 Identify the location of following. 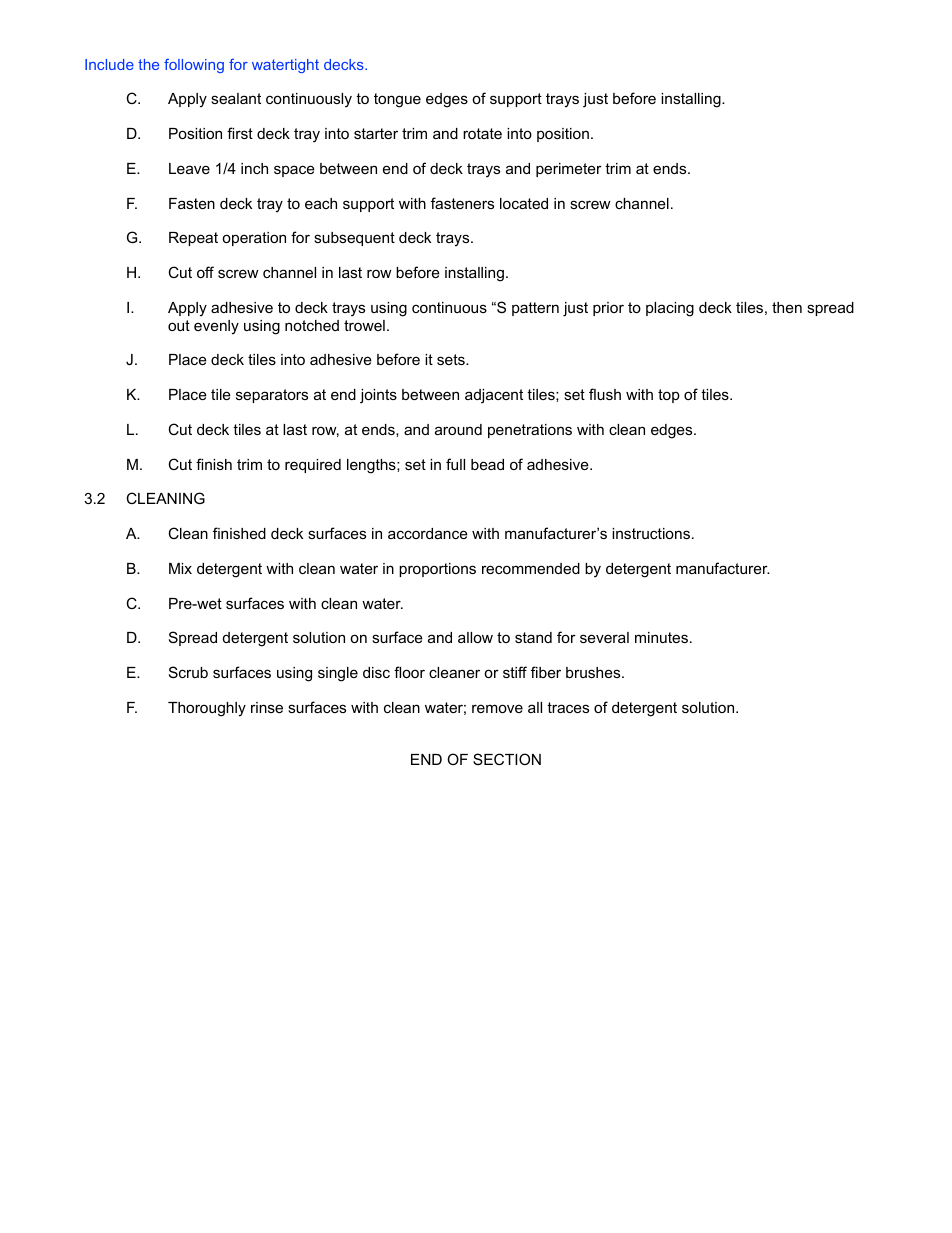
(194, 66).
